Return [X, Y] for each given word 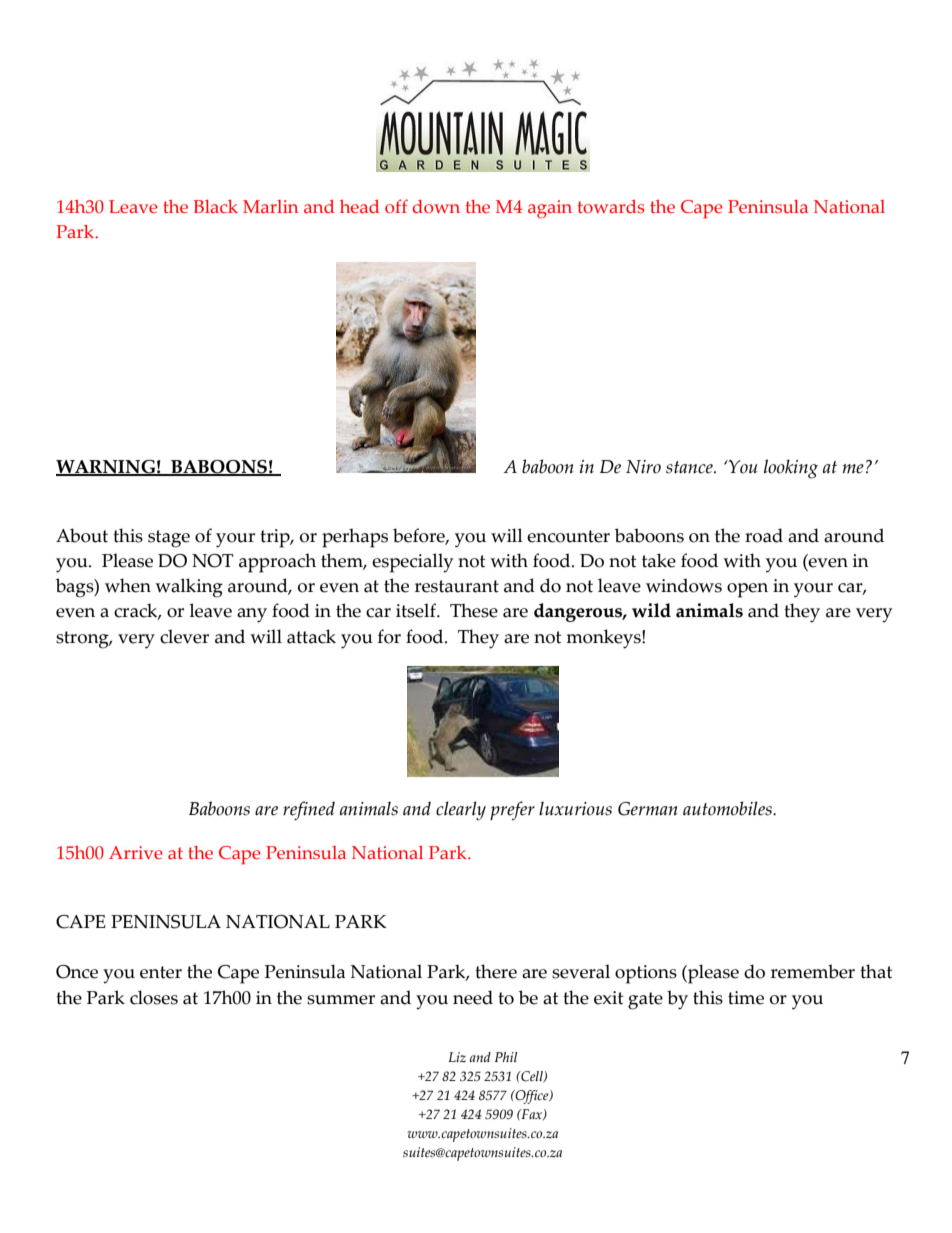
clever [184, 636]
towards [611, 207]
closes [154, 997]
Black [216, 207]
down [436, 207]
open [747, 590]
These [474, 610]
